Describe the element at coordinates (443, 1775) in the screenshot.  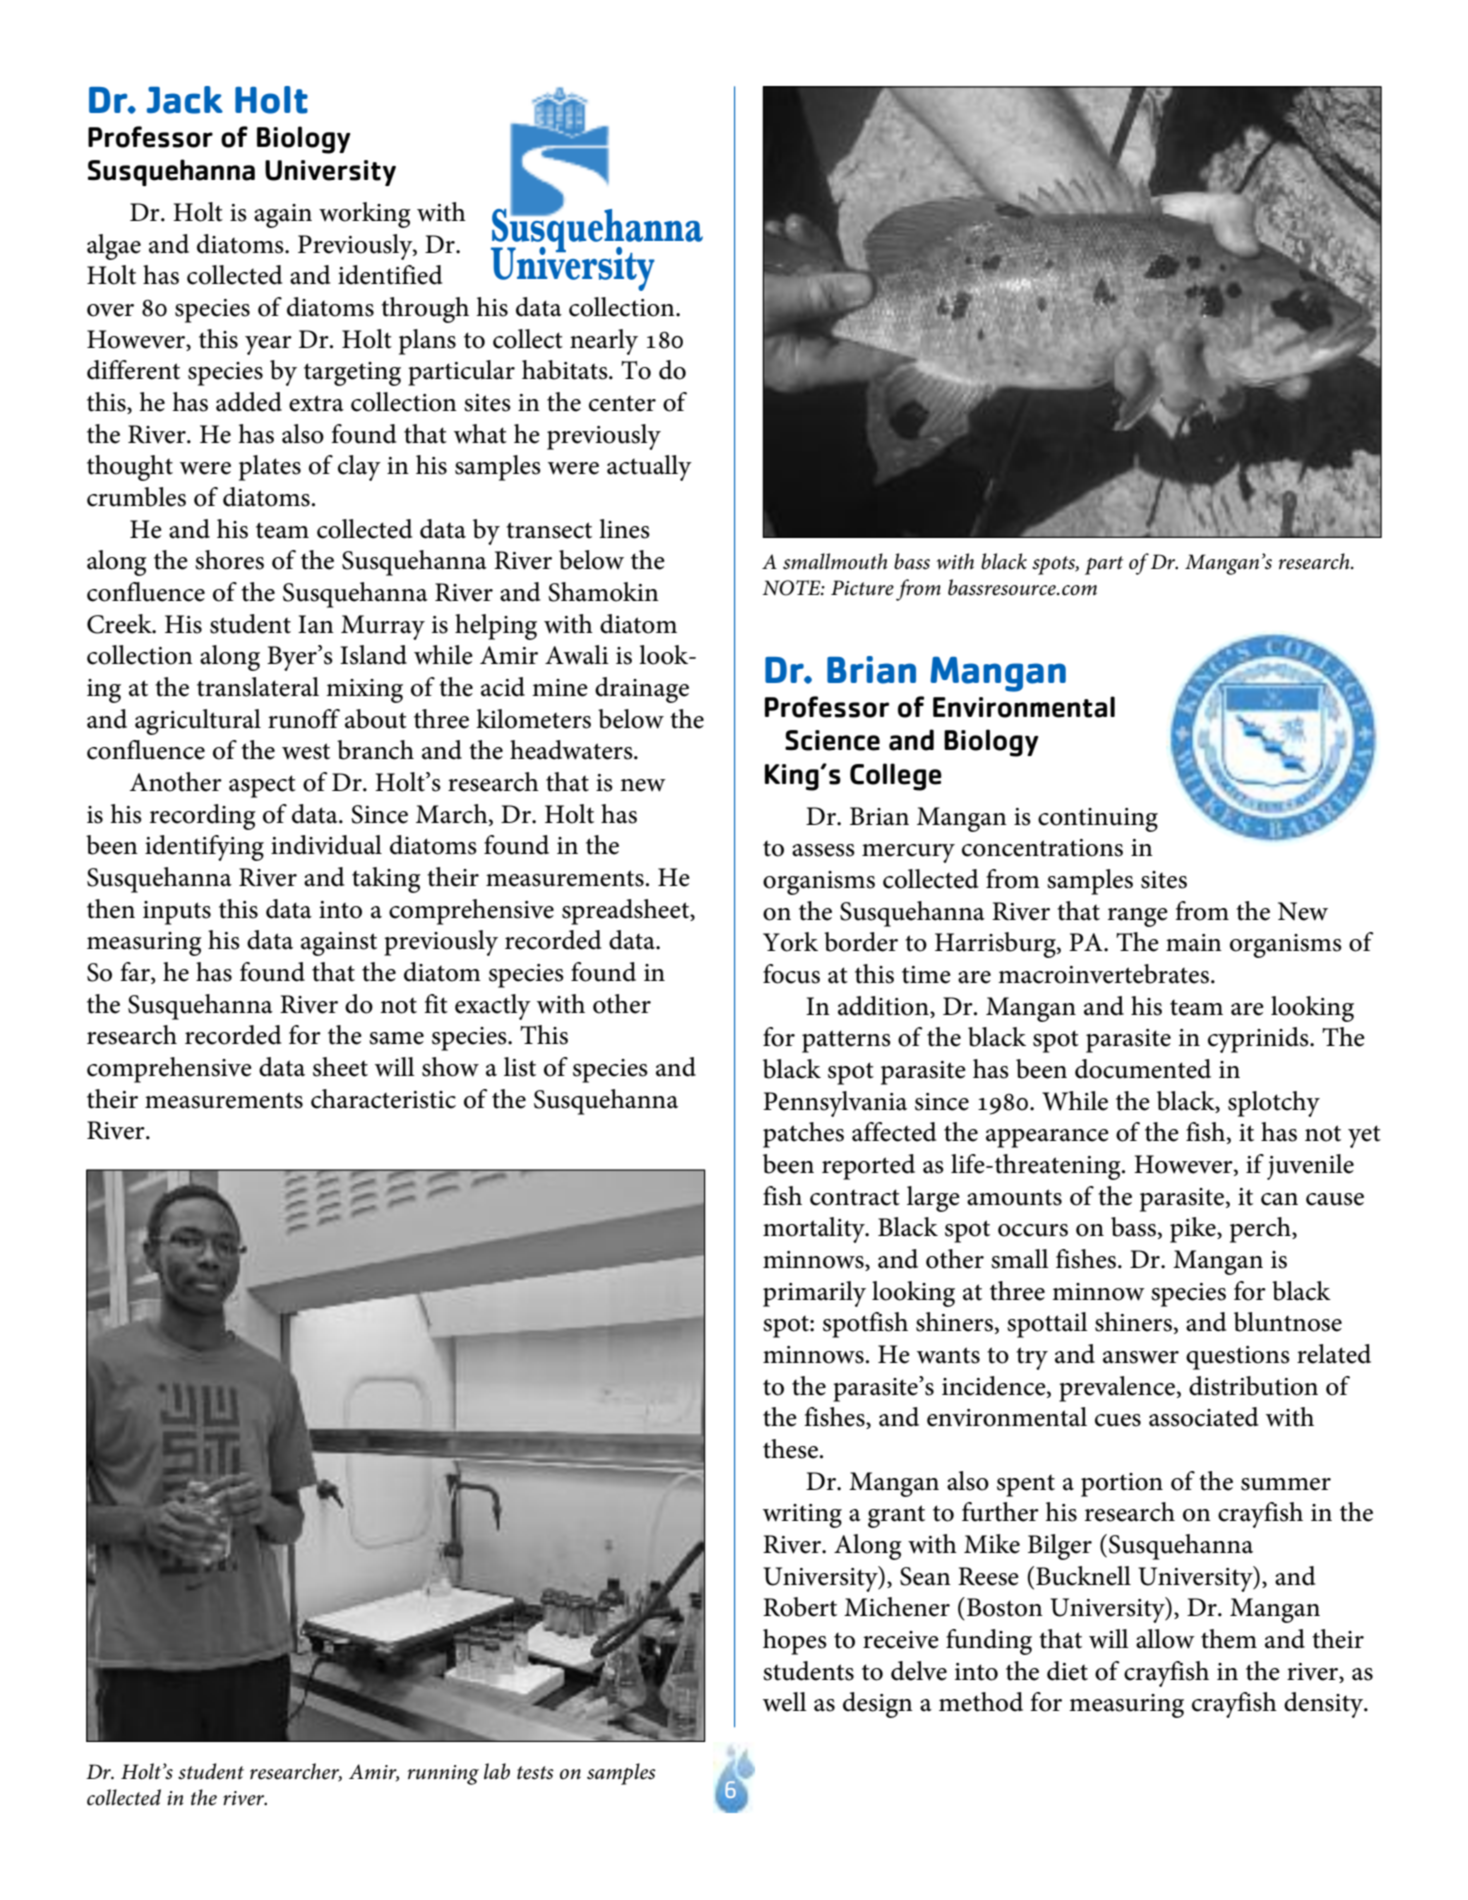
I see `running` at that location.
